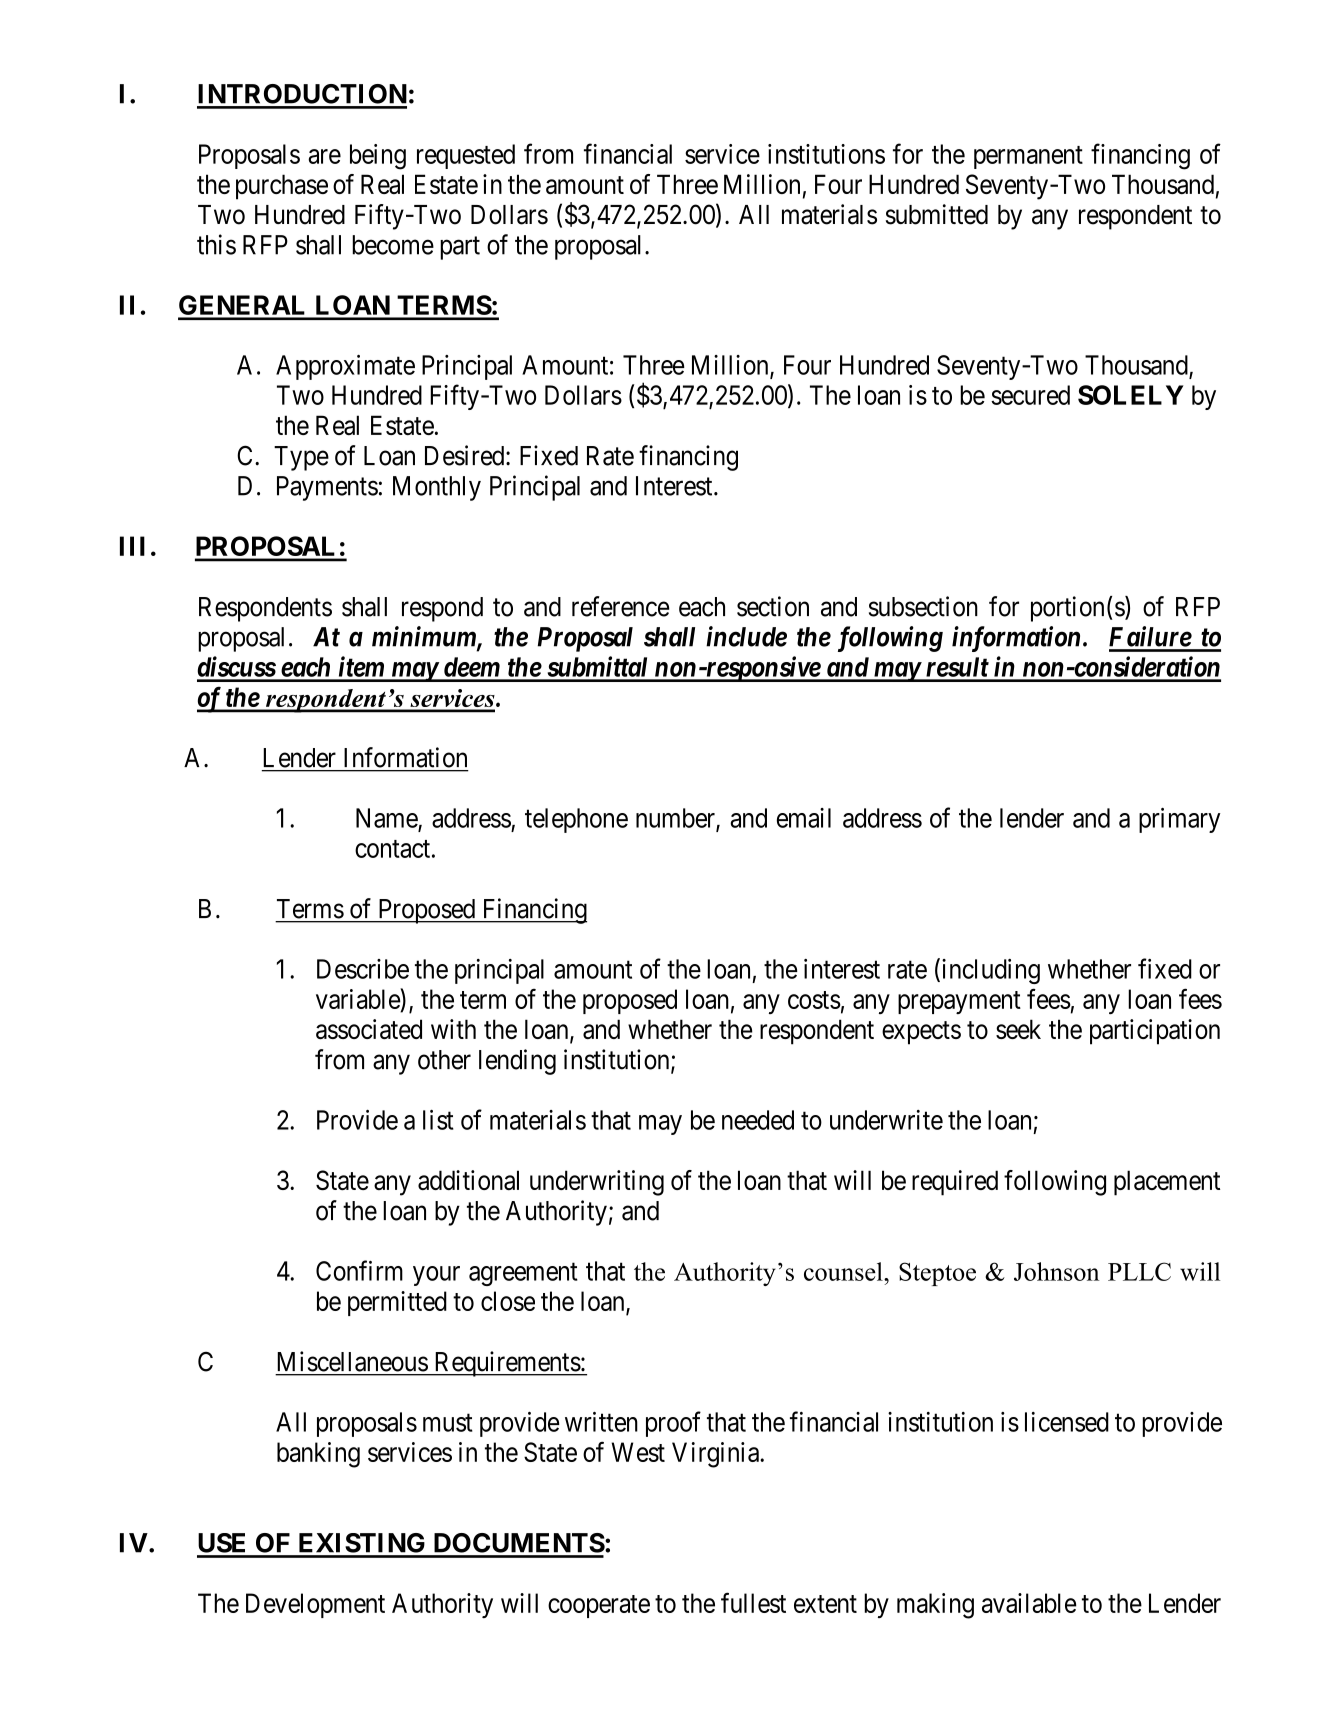  Describe the element at coordinates (282, 187) in the image. I see `purchase` at that location.
